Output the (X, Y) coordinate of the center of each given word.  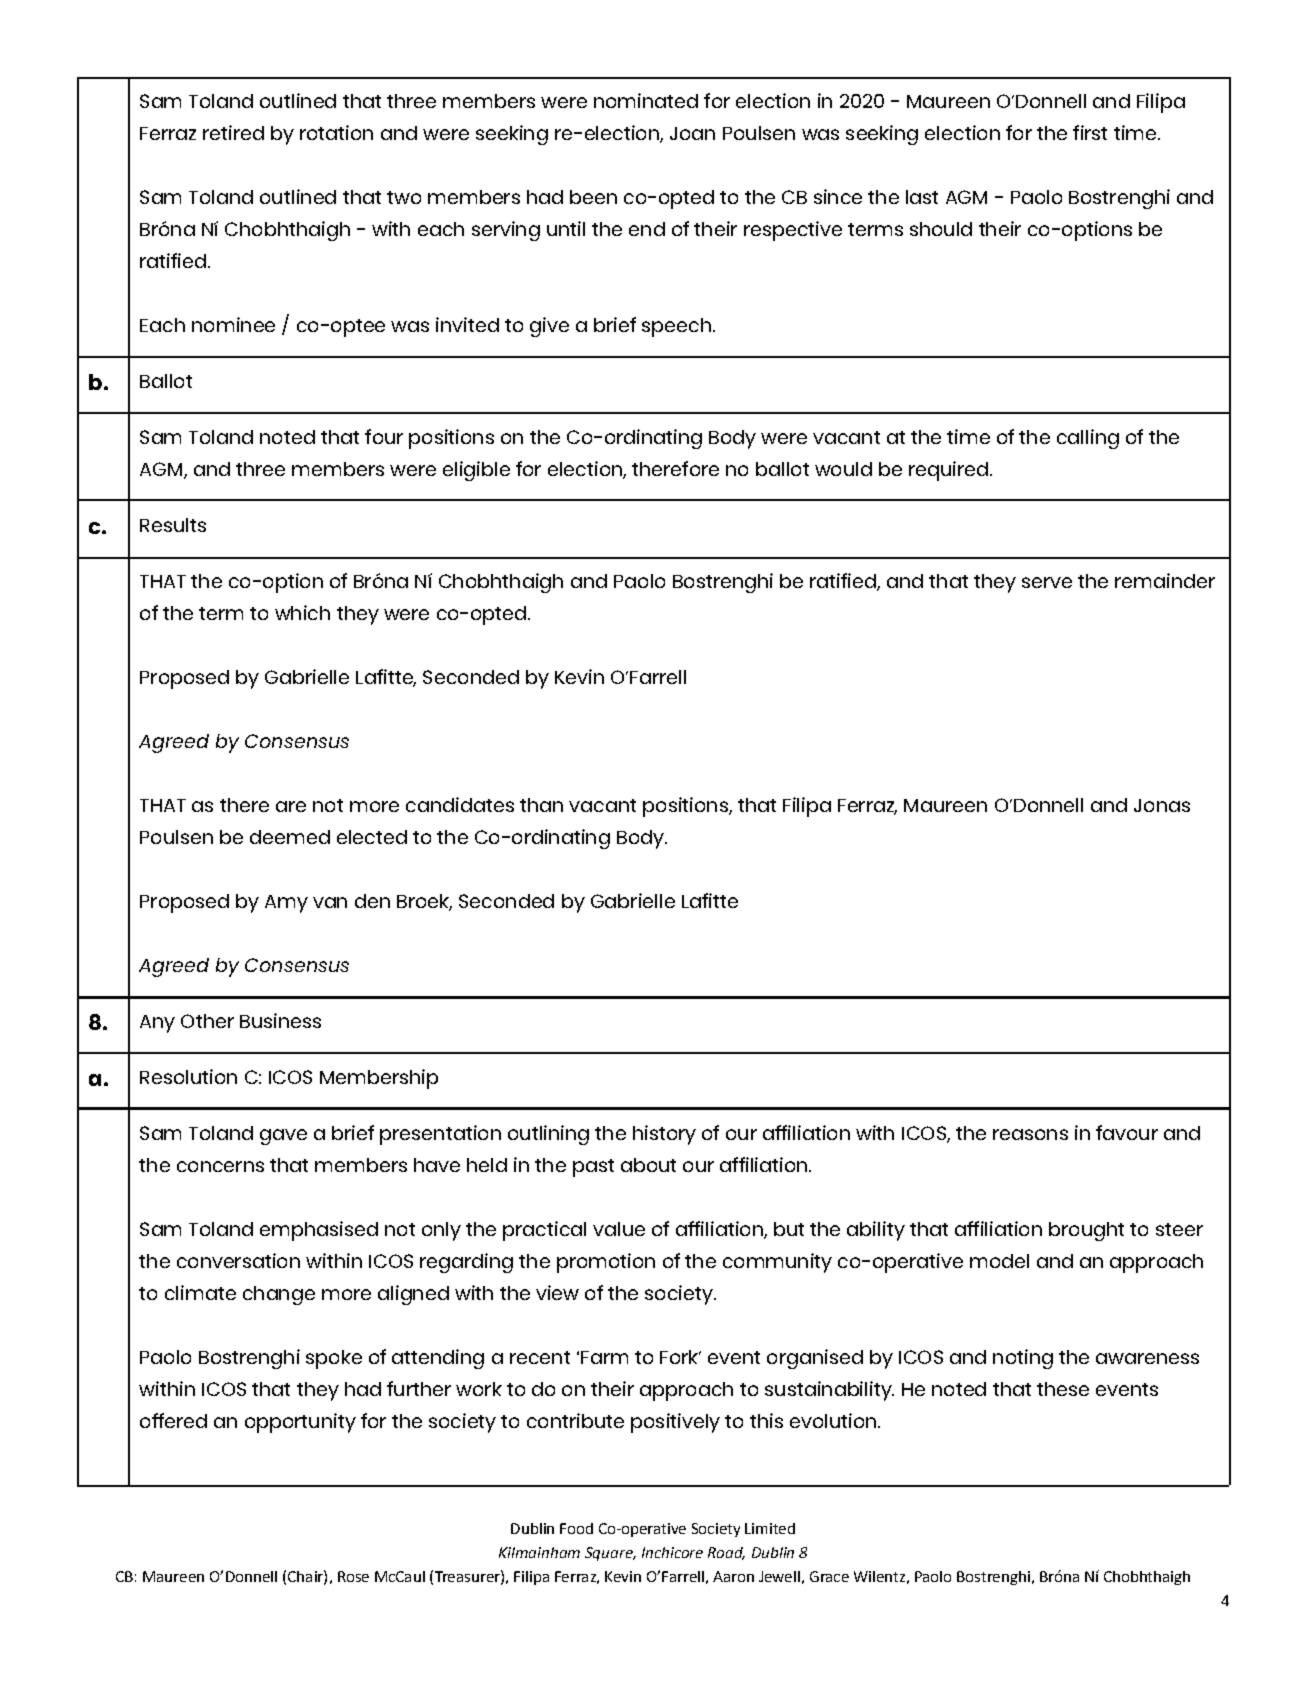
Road (726, 1553)
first (1090, 132)
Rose (353, 1576)
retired (233, 132)
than (541, 805)
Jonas (1162, 805)
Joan (692, 133)
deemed (290, 837)
